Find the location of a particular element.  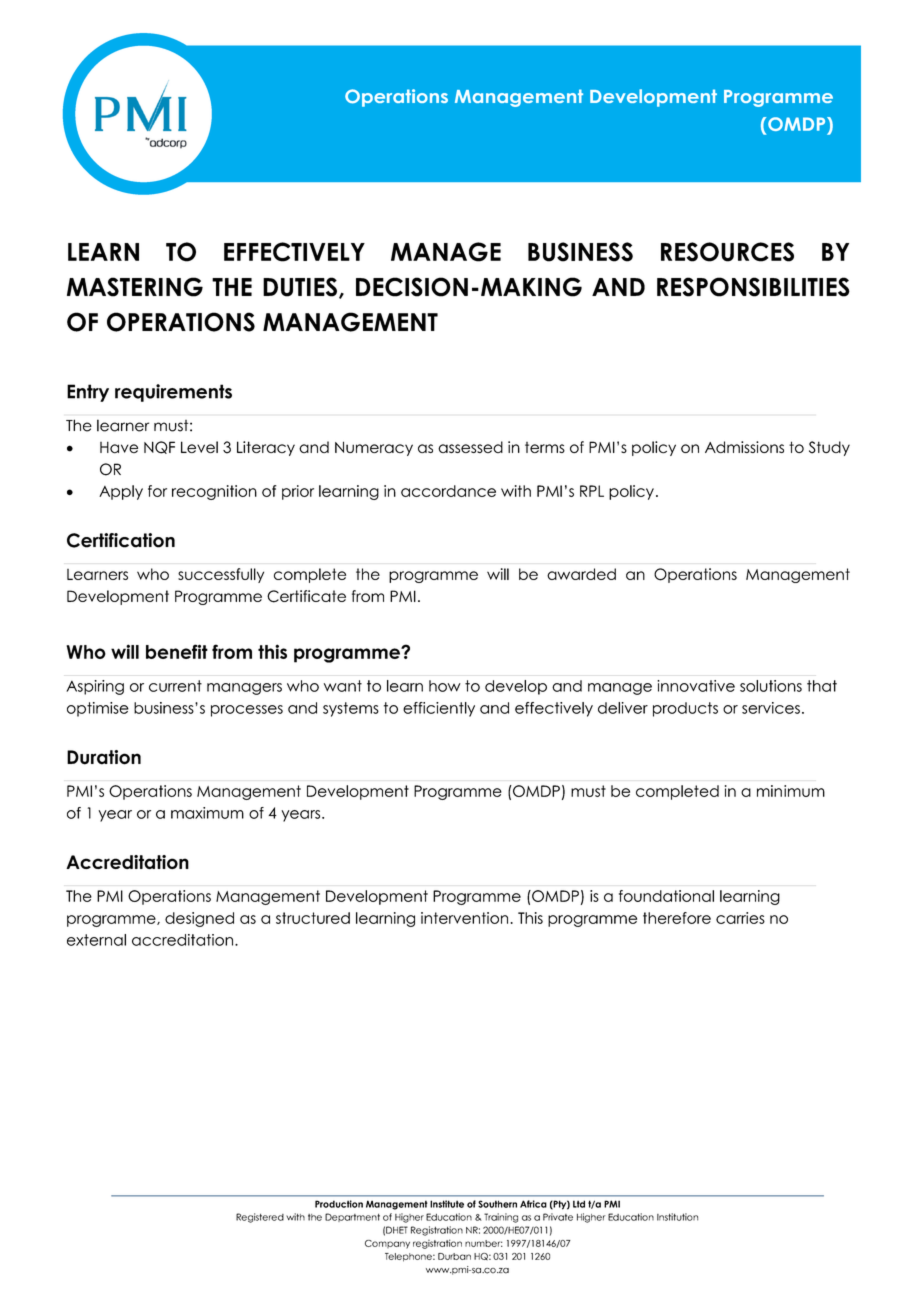

RESPONSIBILITIES is located at coordinates (753, 287).
